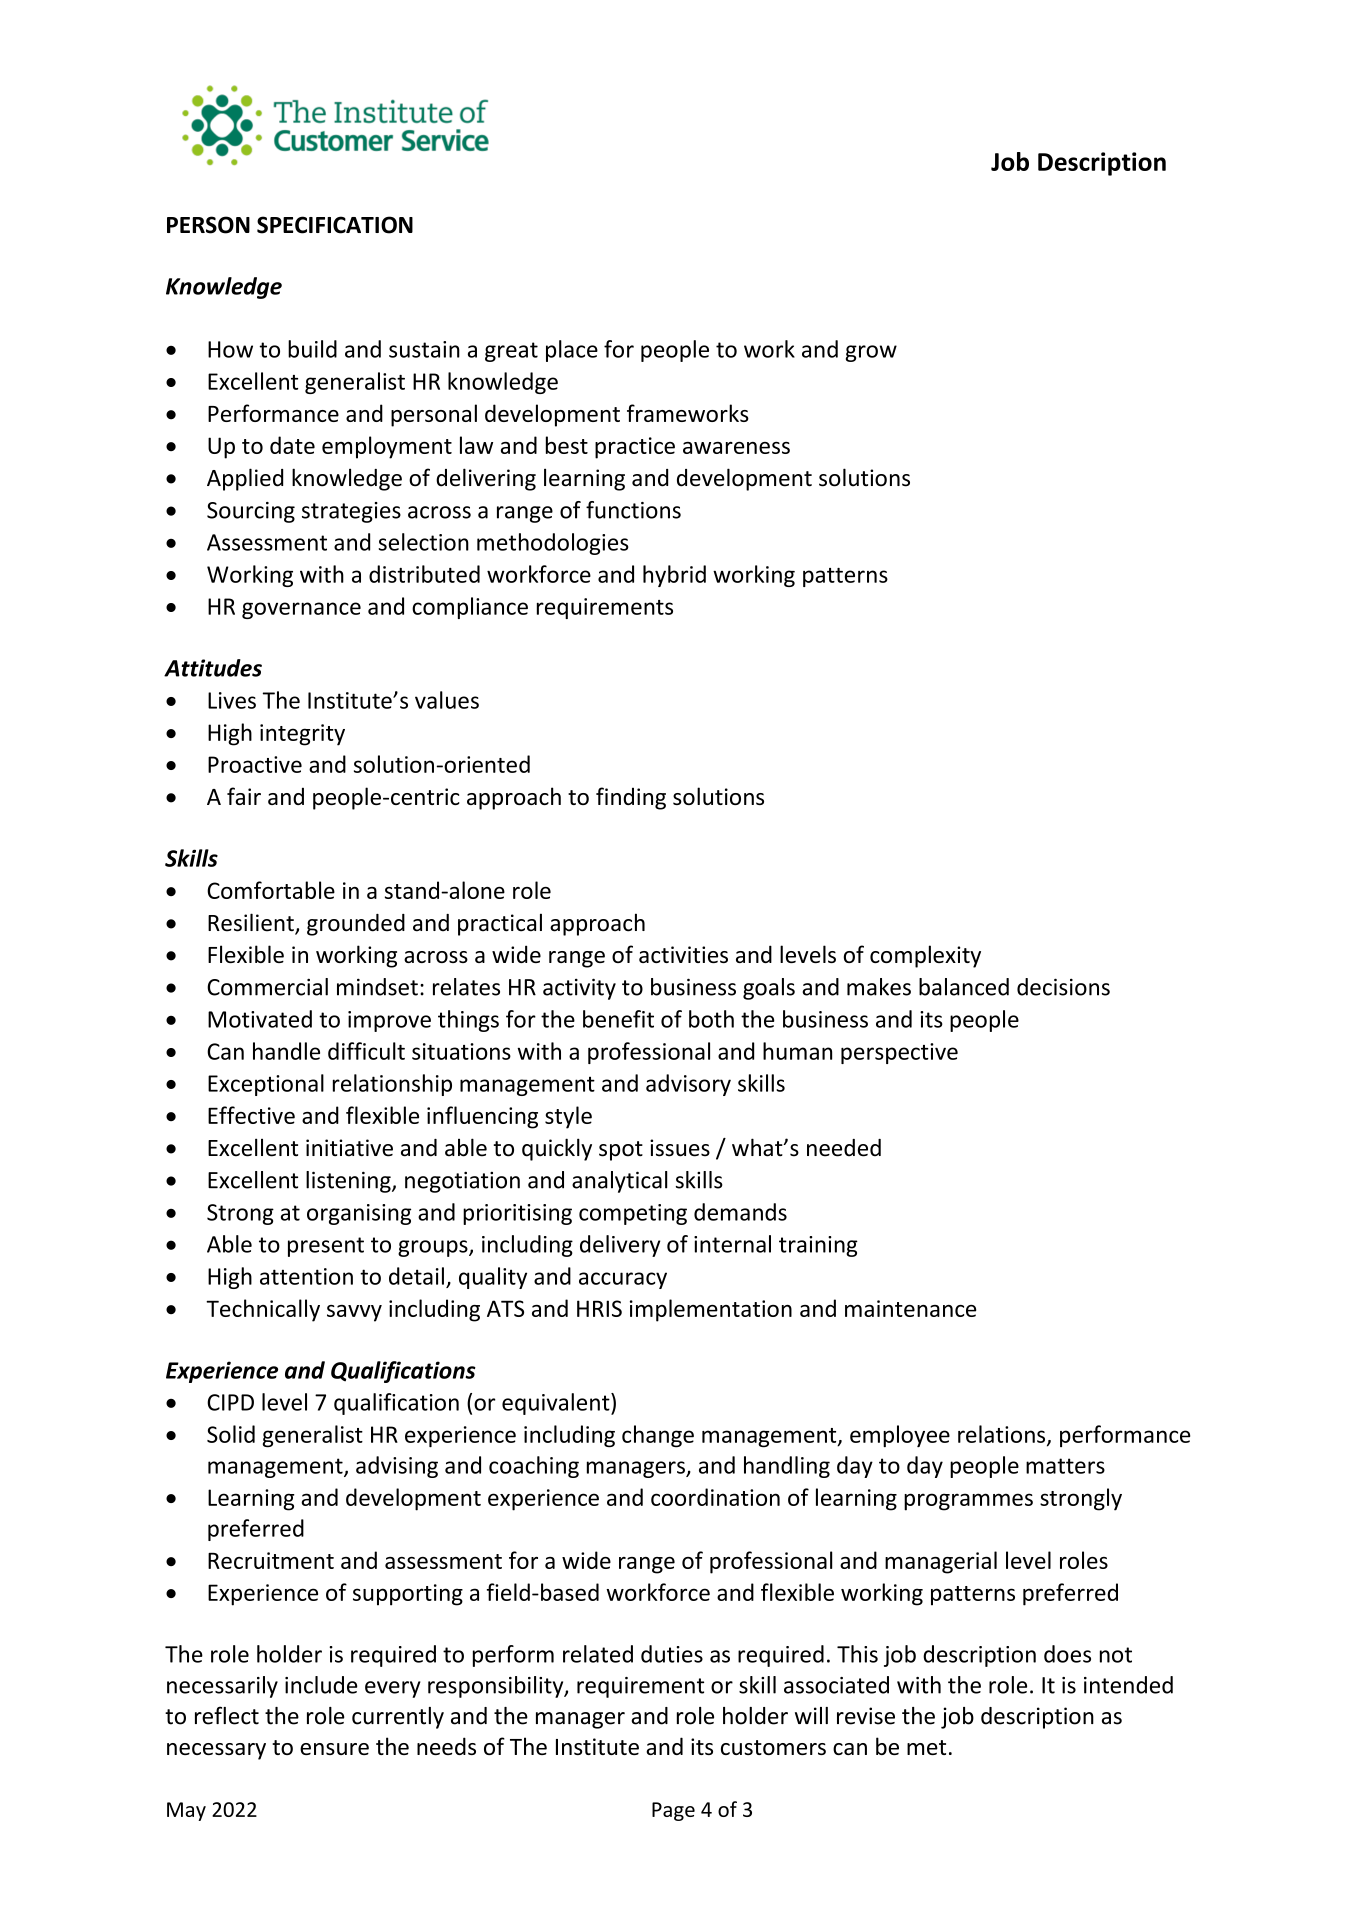 The height and width of the document is (1932, 1365). What do you see at coordinates (1063, 987) in the document?
I see `decisions` at bounding box center [1063, 987].
